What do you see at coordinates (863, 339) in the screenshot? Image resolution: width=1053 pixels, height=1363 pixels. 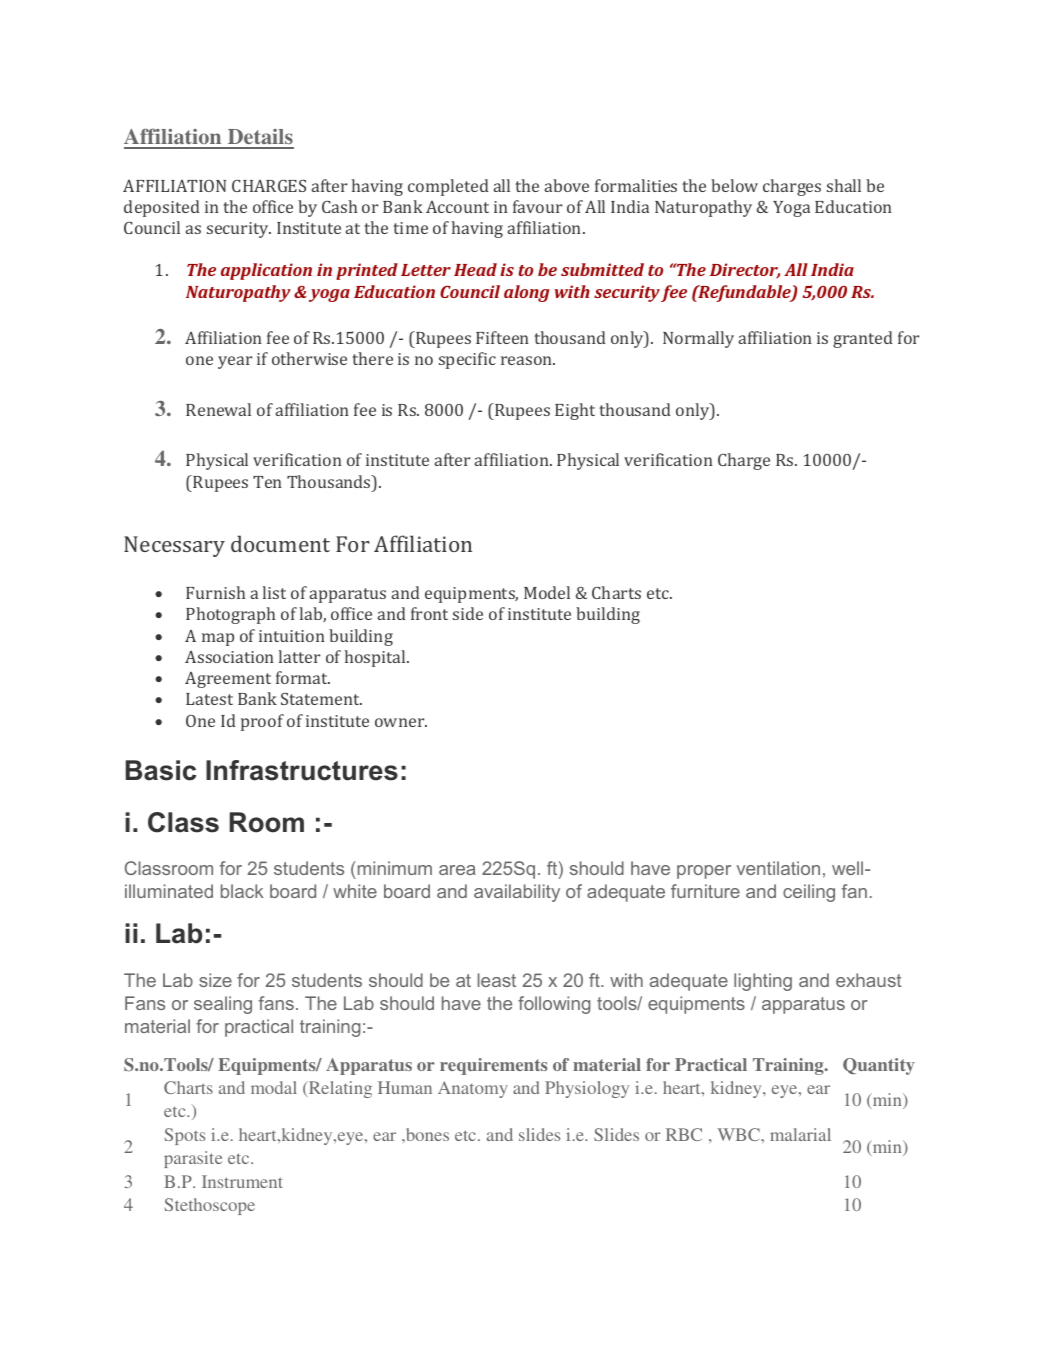 I see `granted` at bounding box center [863, 339].
